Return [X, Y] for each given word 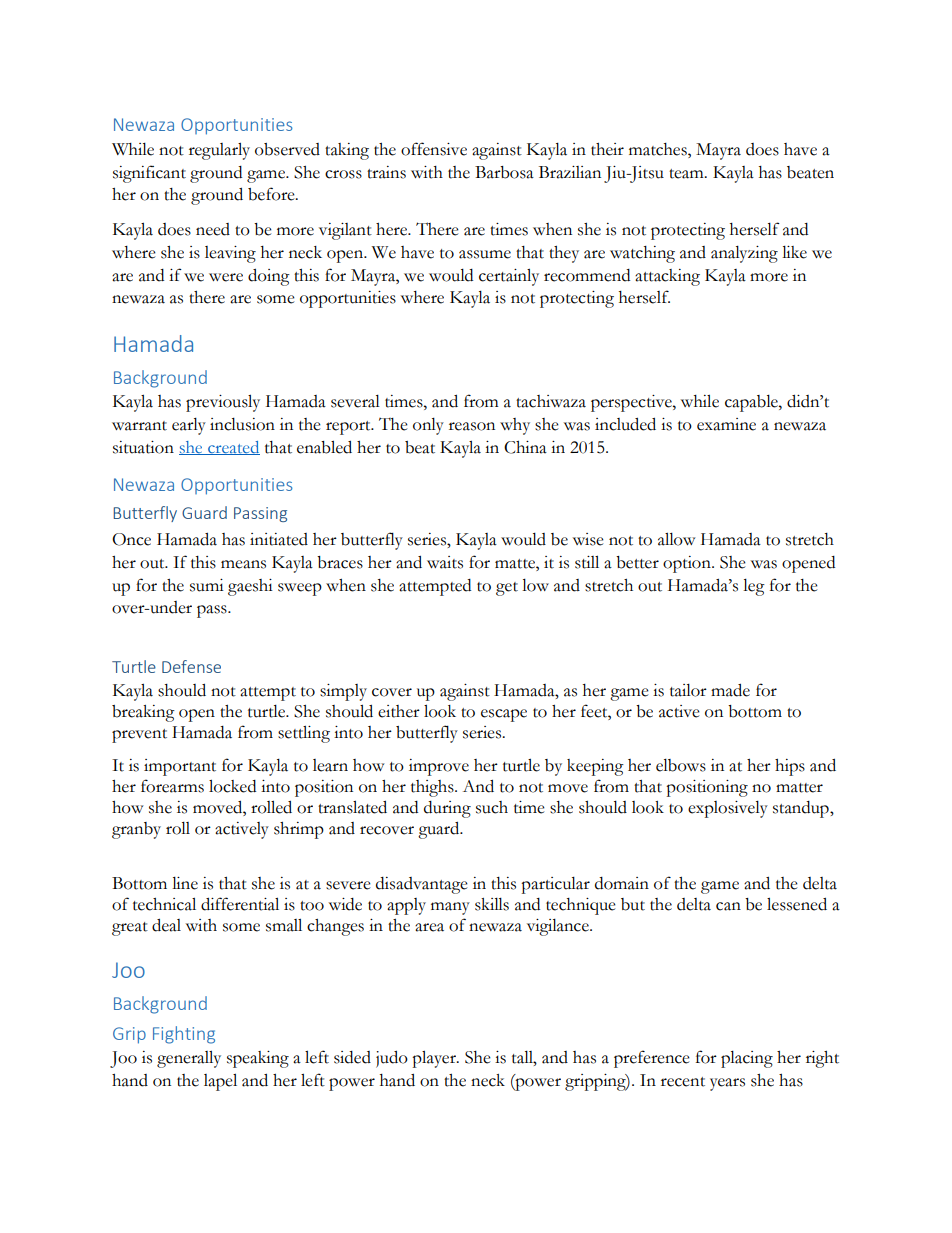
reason [472, 426]
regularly [219, 151]
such [492, 807]
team [687, 174]
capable [752, 403]
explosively [728, 809]
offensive [434, 149]
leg [754, 587]
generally [189, 1059]
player [435, 1059]
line [185, 883]
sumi [207, 585]
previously [223, 403]
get [507, 589]
